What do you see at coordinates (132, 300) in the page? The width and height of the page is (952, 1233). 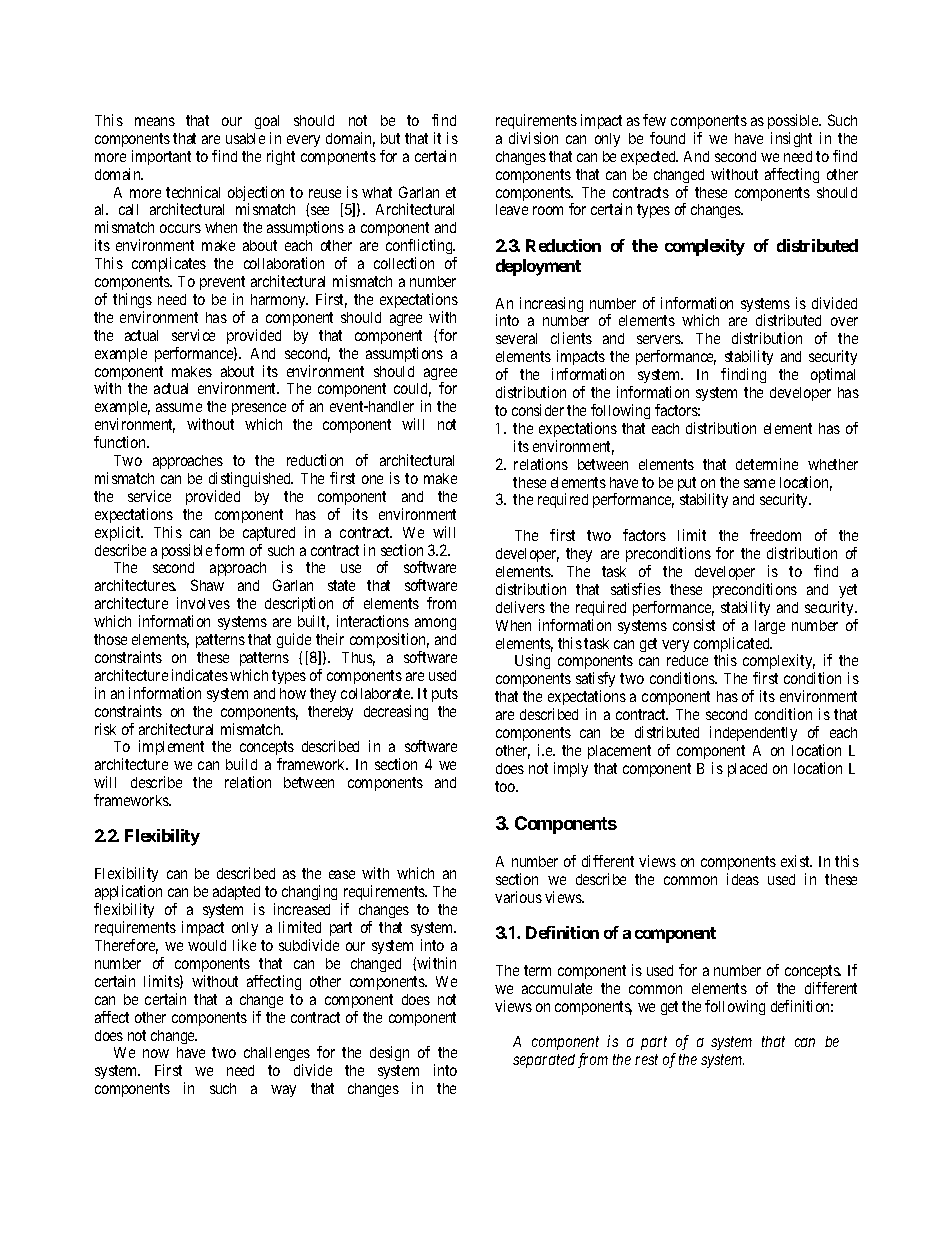 I see `things` at bounding box center [132, 300].
